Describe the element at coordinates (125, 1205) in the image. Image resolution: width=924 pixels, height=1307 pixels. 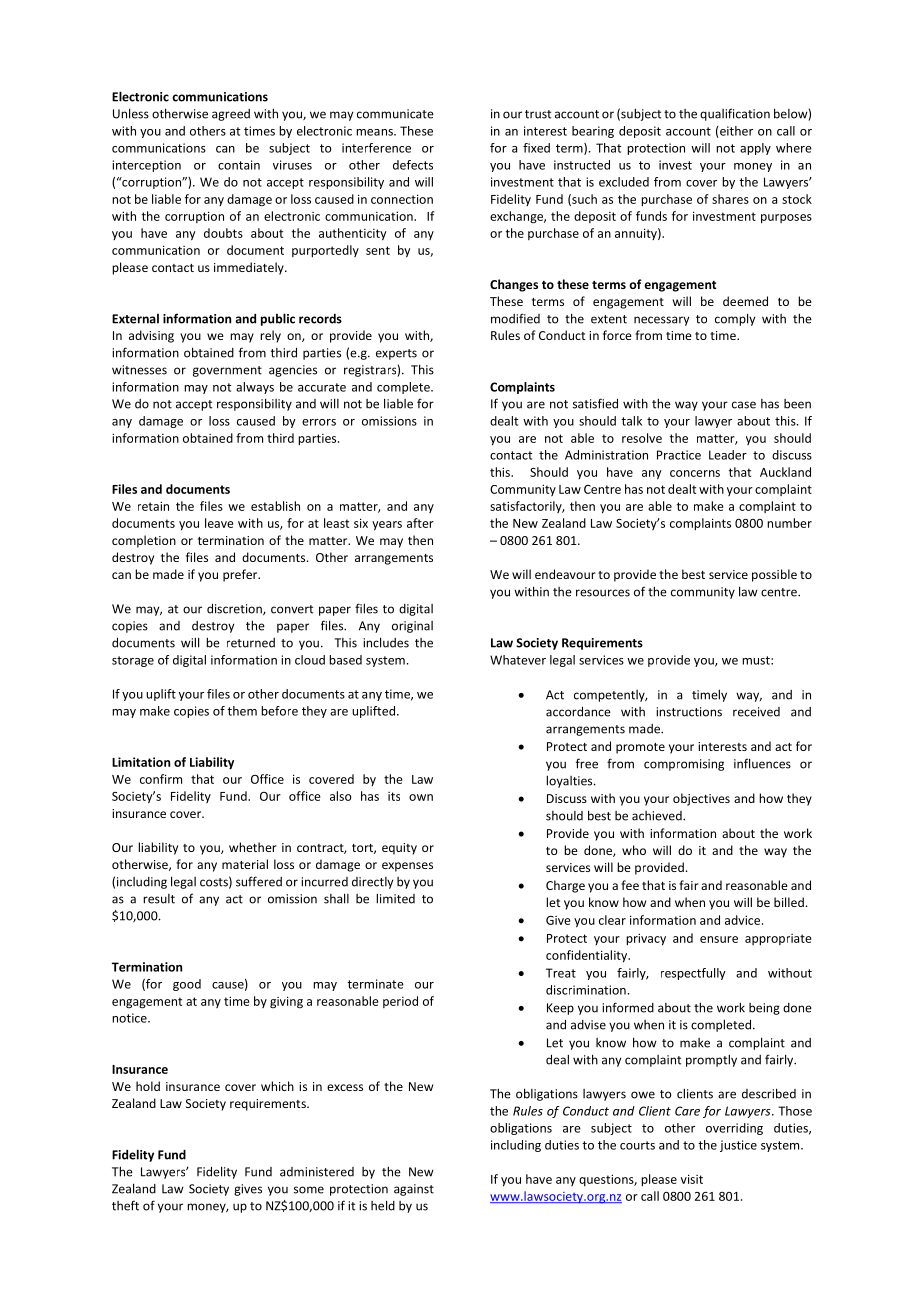
I see `theft` at that location.
